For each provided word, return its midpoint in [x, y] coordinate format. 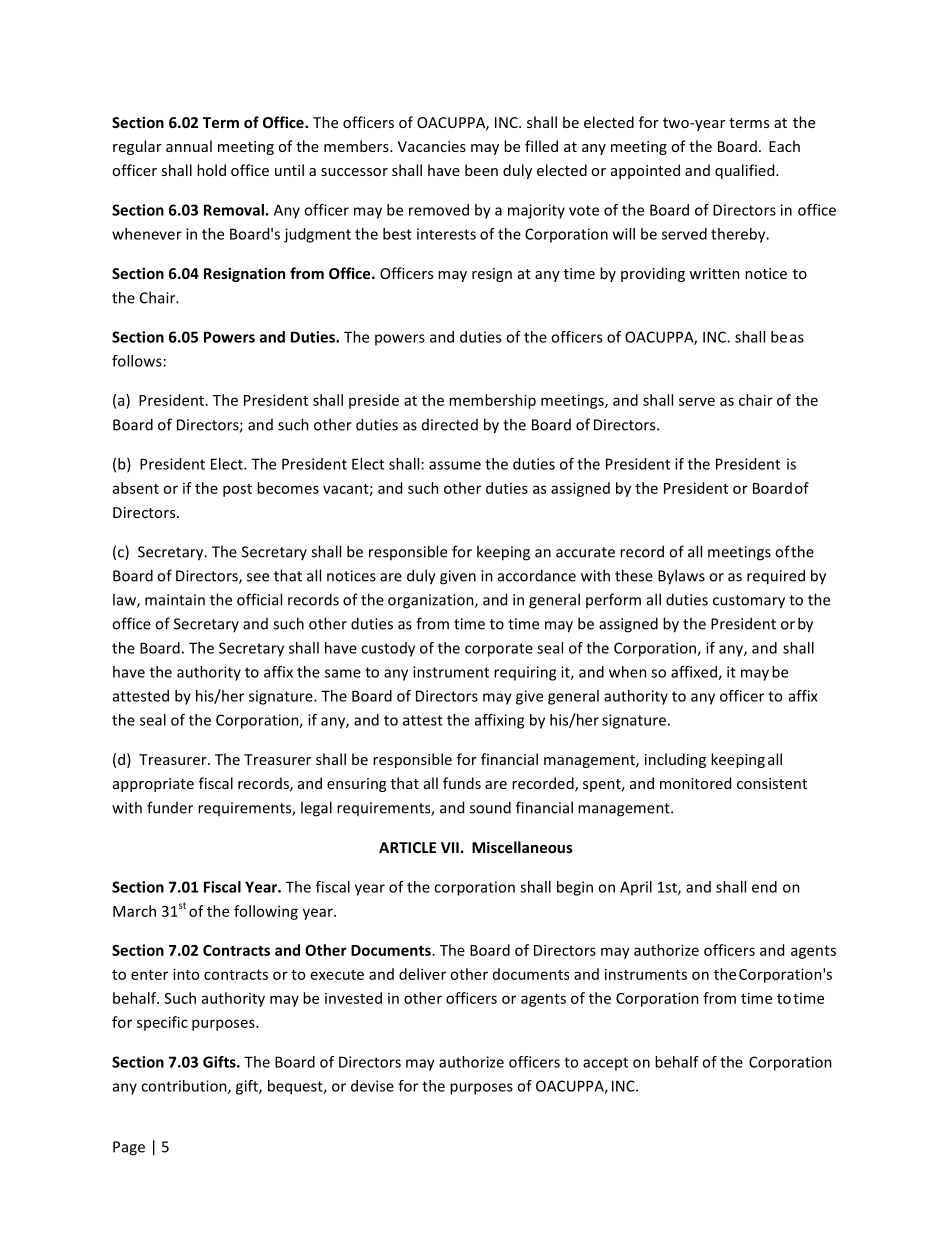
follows [137, 361]
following [266, 912]
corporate [499, 650]
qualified [746, 171]
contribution [185, 1087]
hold [211, 170]
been [481, 170]
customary [749, 602]
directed [450, 425]
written [714, 273]
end [764, 887]
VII [450, 847]
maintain [175, 600]
